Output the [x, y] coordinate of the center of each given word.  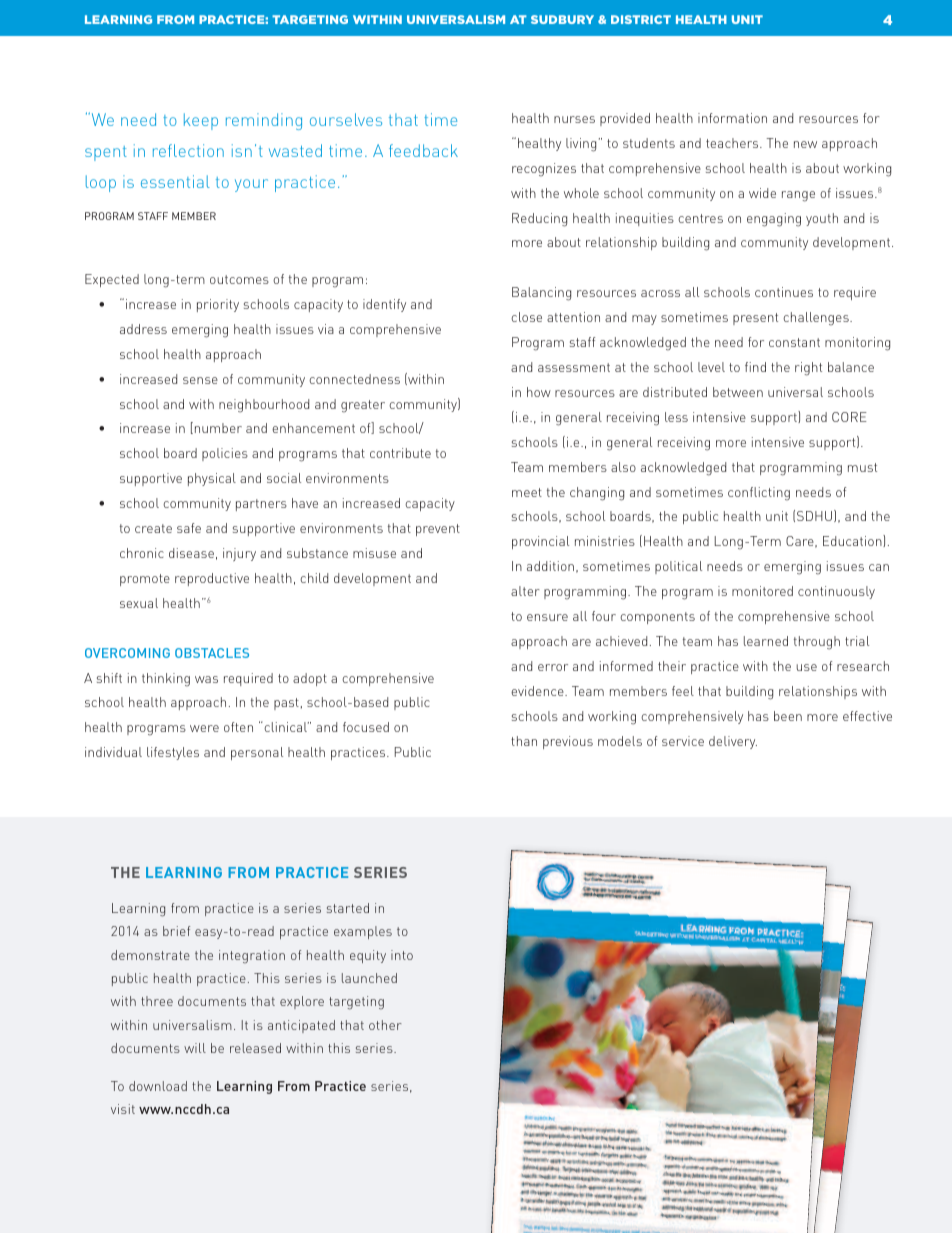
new [805, 144]
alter [525, 591]
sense [200, 380]
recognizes [544, 170]
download [158, 1086]
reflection [188, 150]
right [808, 369]
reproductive [212, 579]
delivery [733, 742]
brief [176, 931]
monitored [762, 591]
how [539, 392]
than [524, 741]
